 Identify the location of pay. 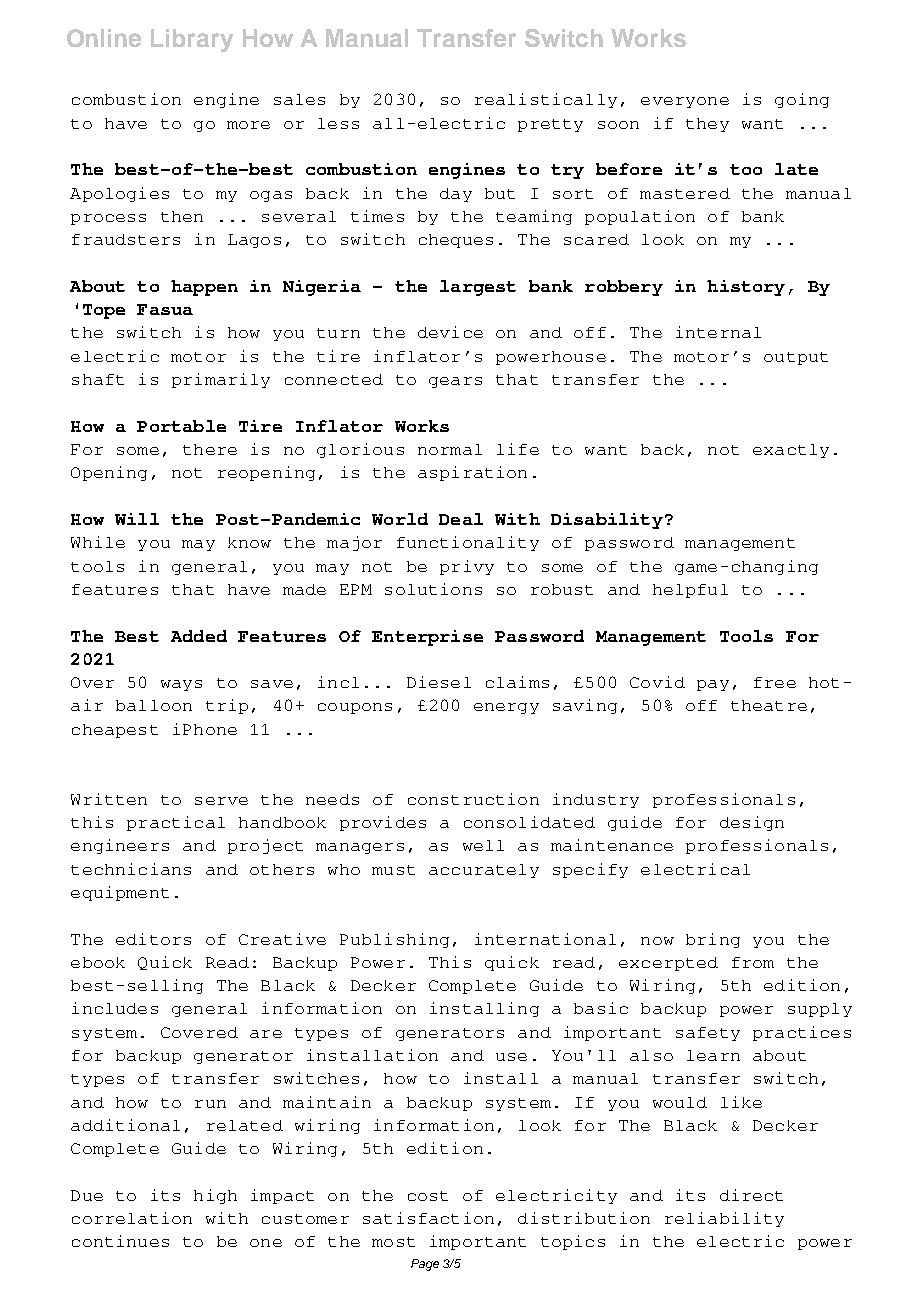
(713, 685).
